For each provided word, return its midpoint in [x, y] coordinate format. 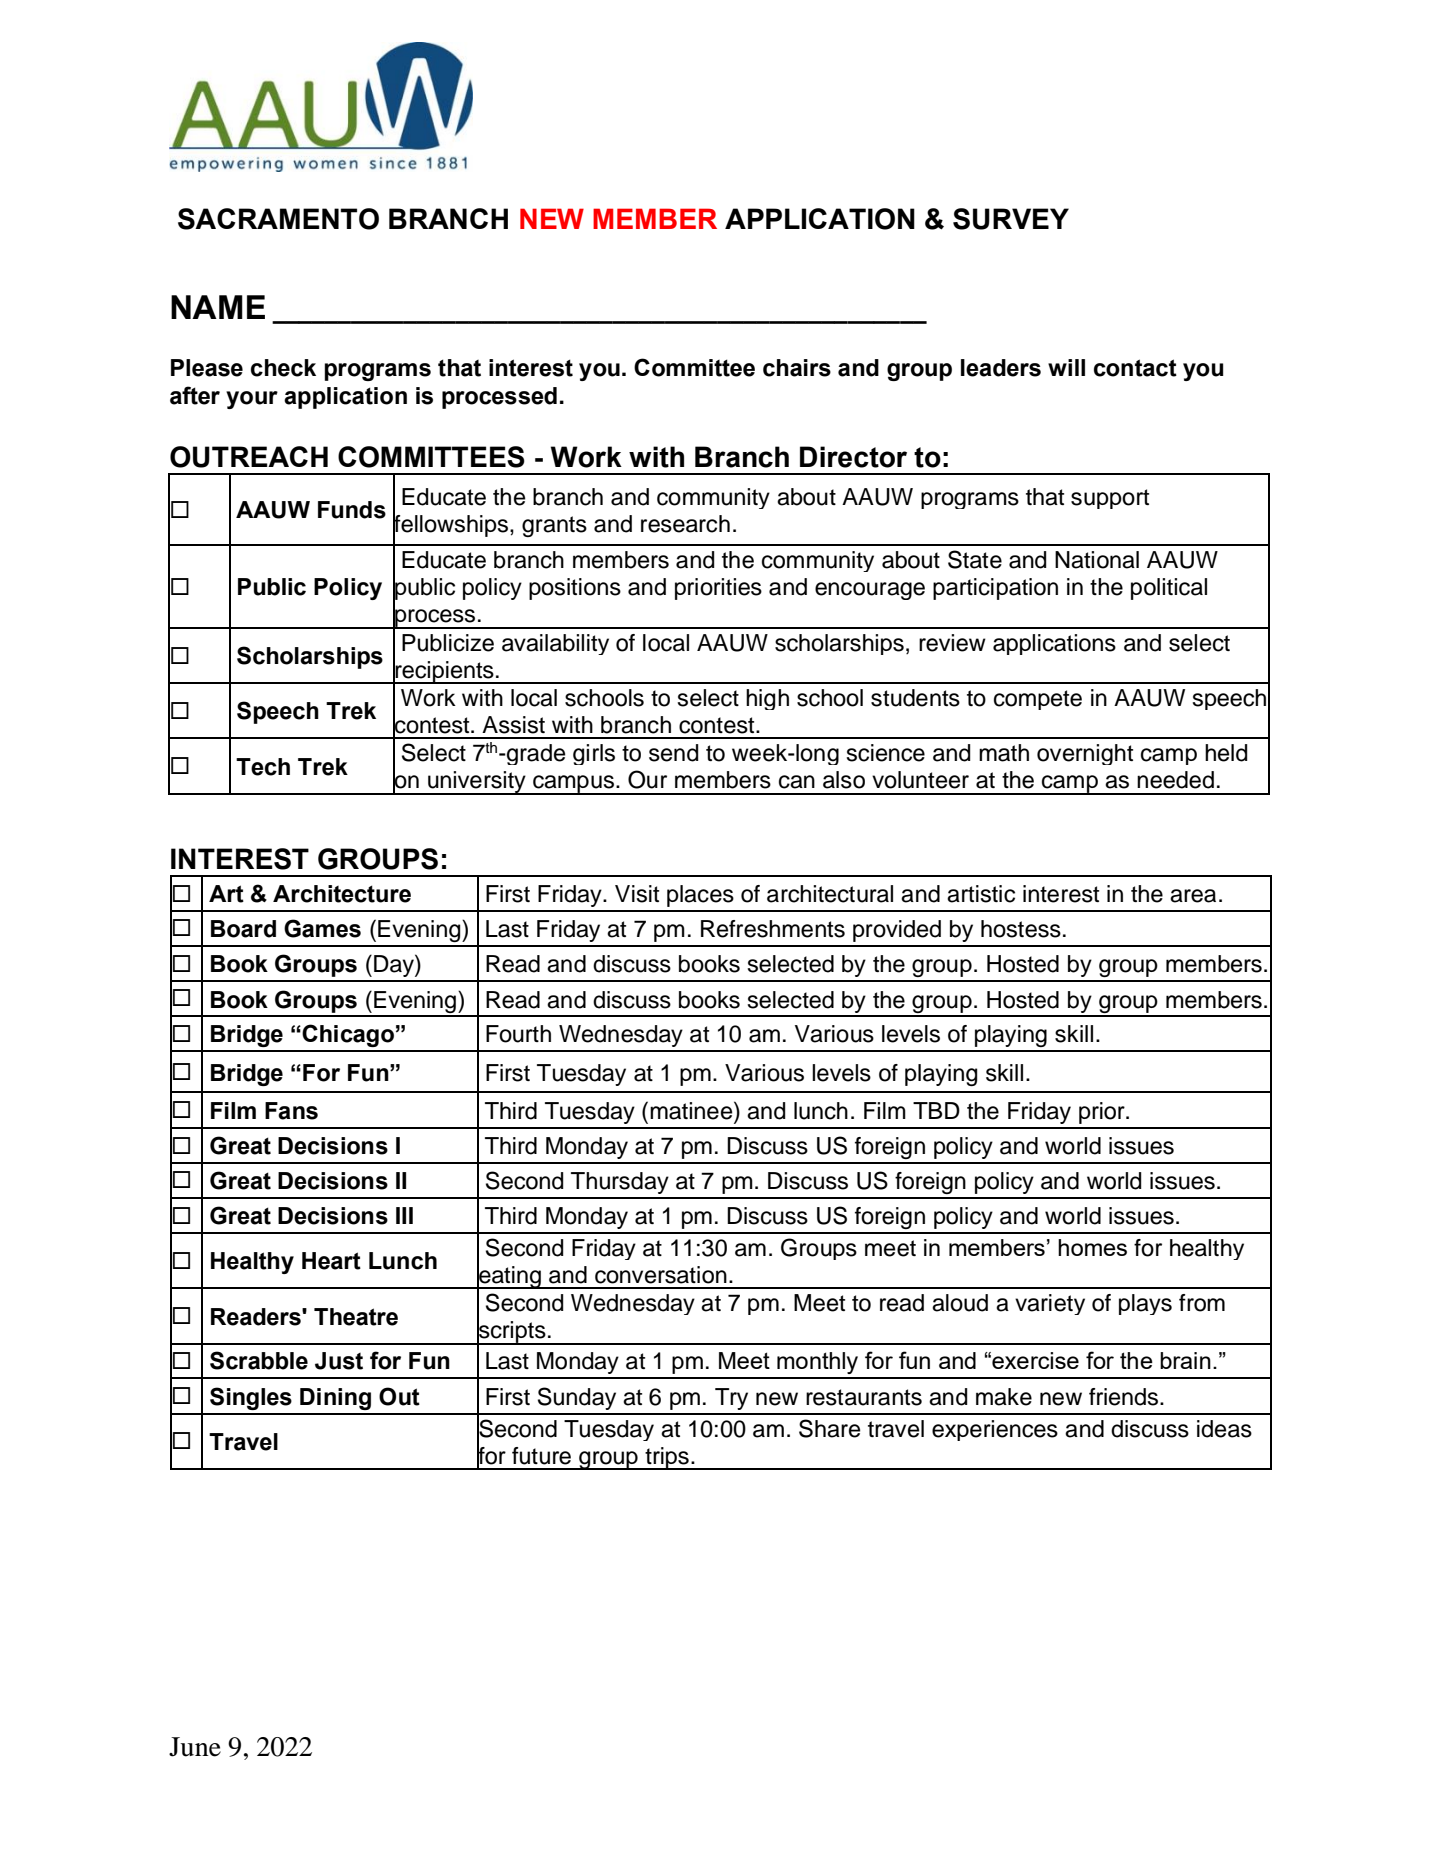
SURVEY [1011, 219]
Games [322, 928]
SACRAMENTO [278, 219]
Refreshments [773, 929]
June [195, 1747]
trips [667, 1458]
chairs [797, 368]
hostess [1021, 929]
